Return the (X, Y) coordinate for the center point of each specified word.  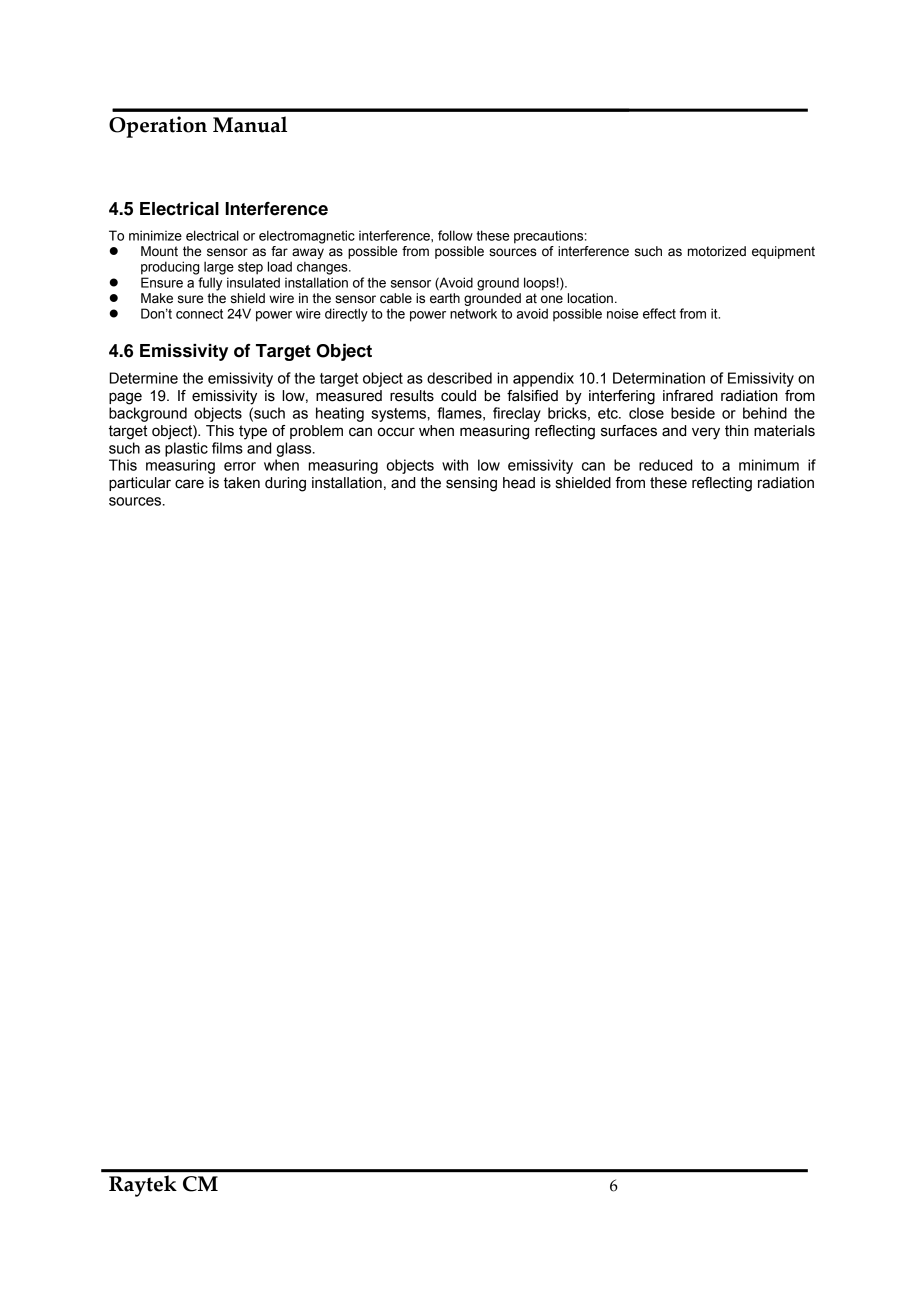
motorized (717, 251)
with (455, 465)
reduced (665, 465)
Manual (250, 124)
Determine (144, 378)
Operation (158, 127)
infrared (688, 396)
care (189, 484)
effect (659, 313)
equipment (783, 252)
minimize (155, 235)
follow (455, 235)
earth (445, 298)
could (458, 396)
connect (199, 314)
